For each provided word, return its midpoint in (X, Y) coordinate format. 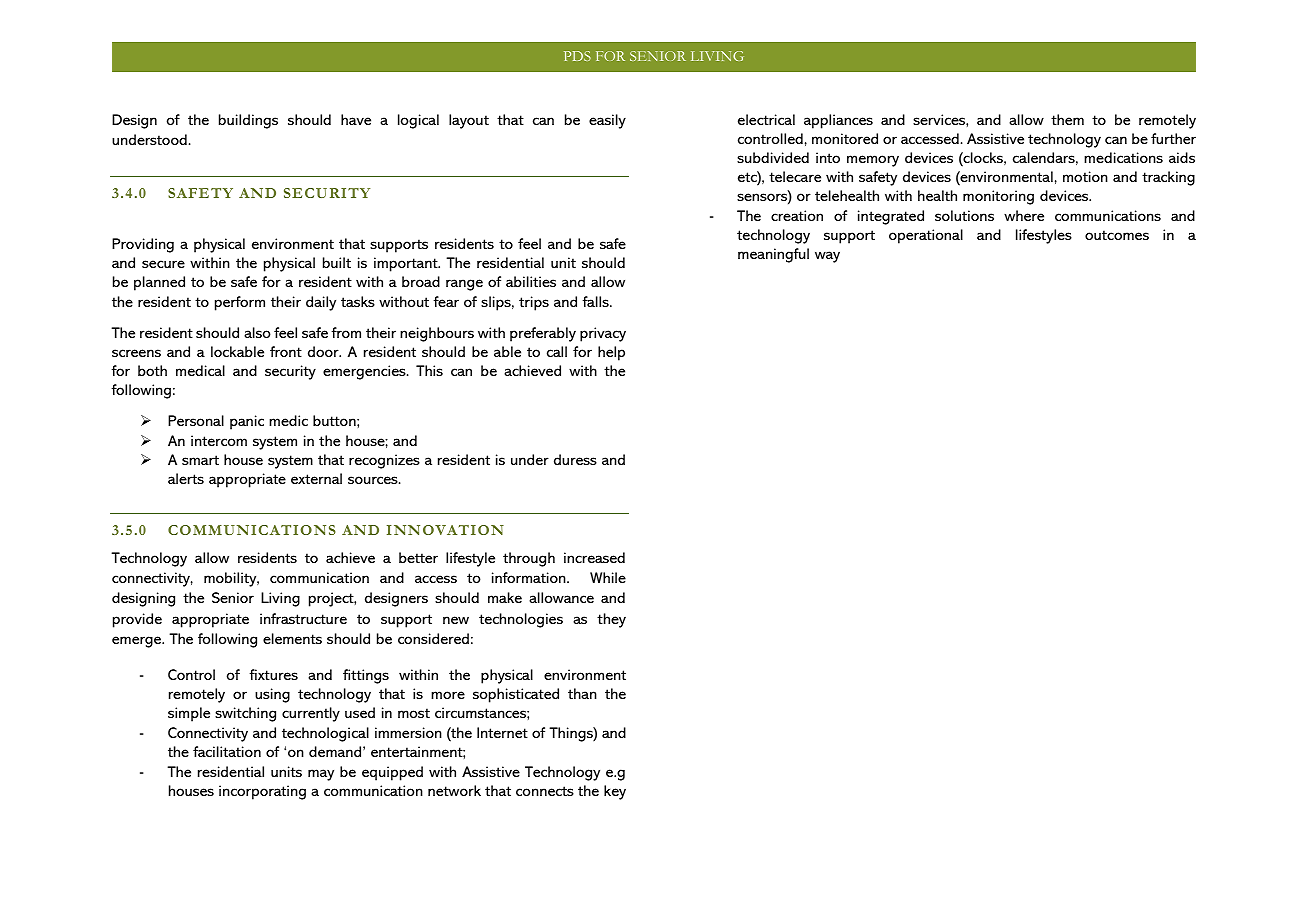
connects (545, 791)
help (611, 353)
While (608, 577)
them (1067, 119)
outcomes (1117, 235)
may (321, 775)
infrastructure (303, 618)
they (611, 620)
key (615, 792)
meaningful (773, 255)
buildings (248, 121)
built (337, 262)
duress (575, 459)
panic (247, 422)
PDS (577, 56)
